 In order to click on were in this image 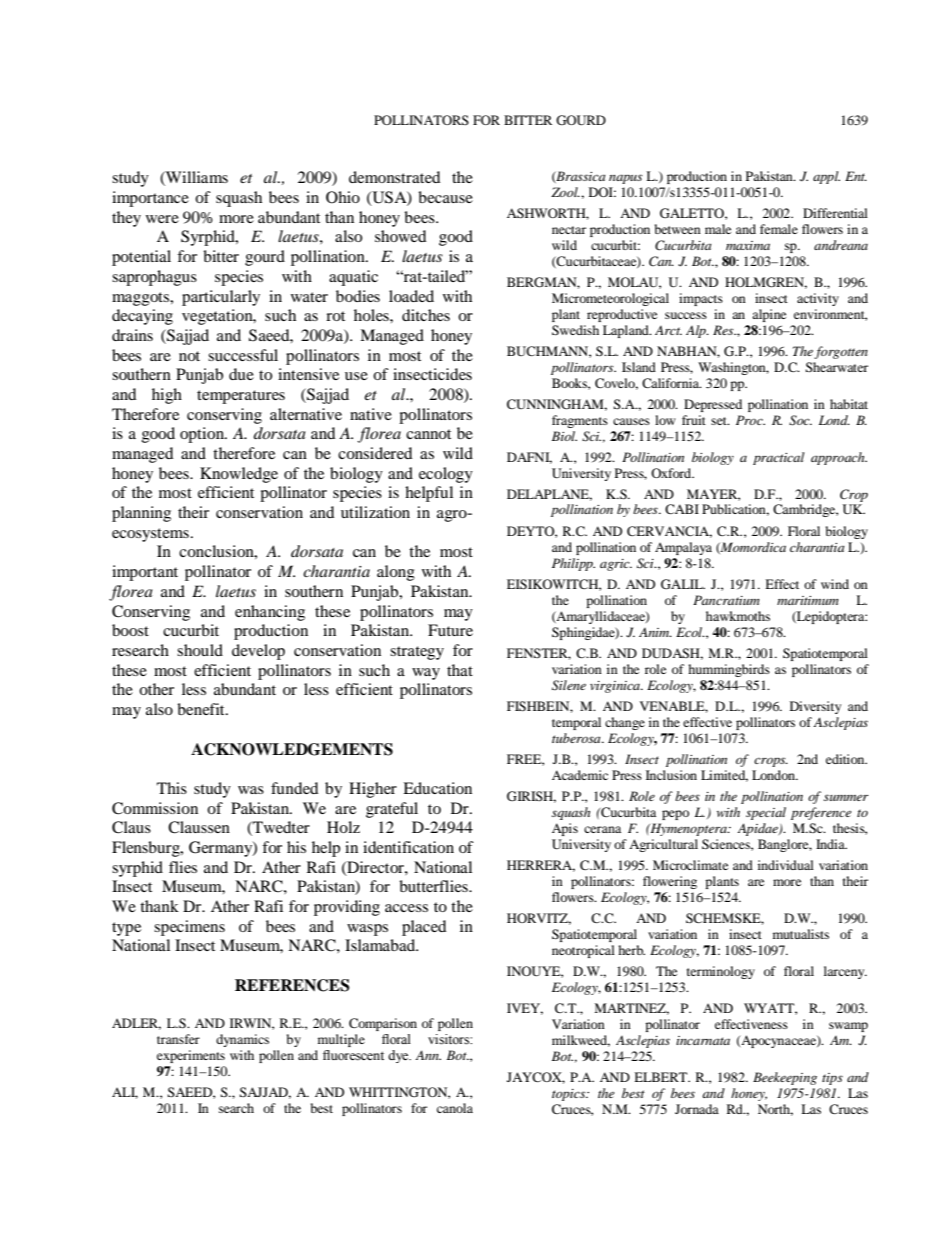, I will do `click(162, 219)`.
